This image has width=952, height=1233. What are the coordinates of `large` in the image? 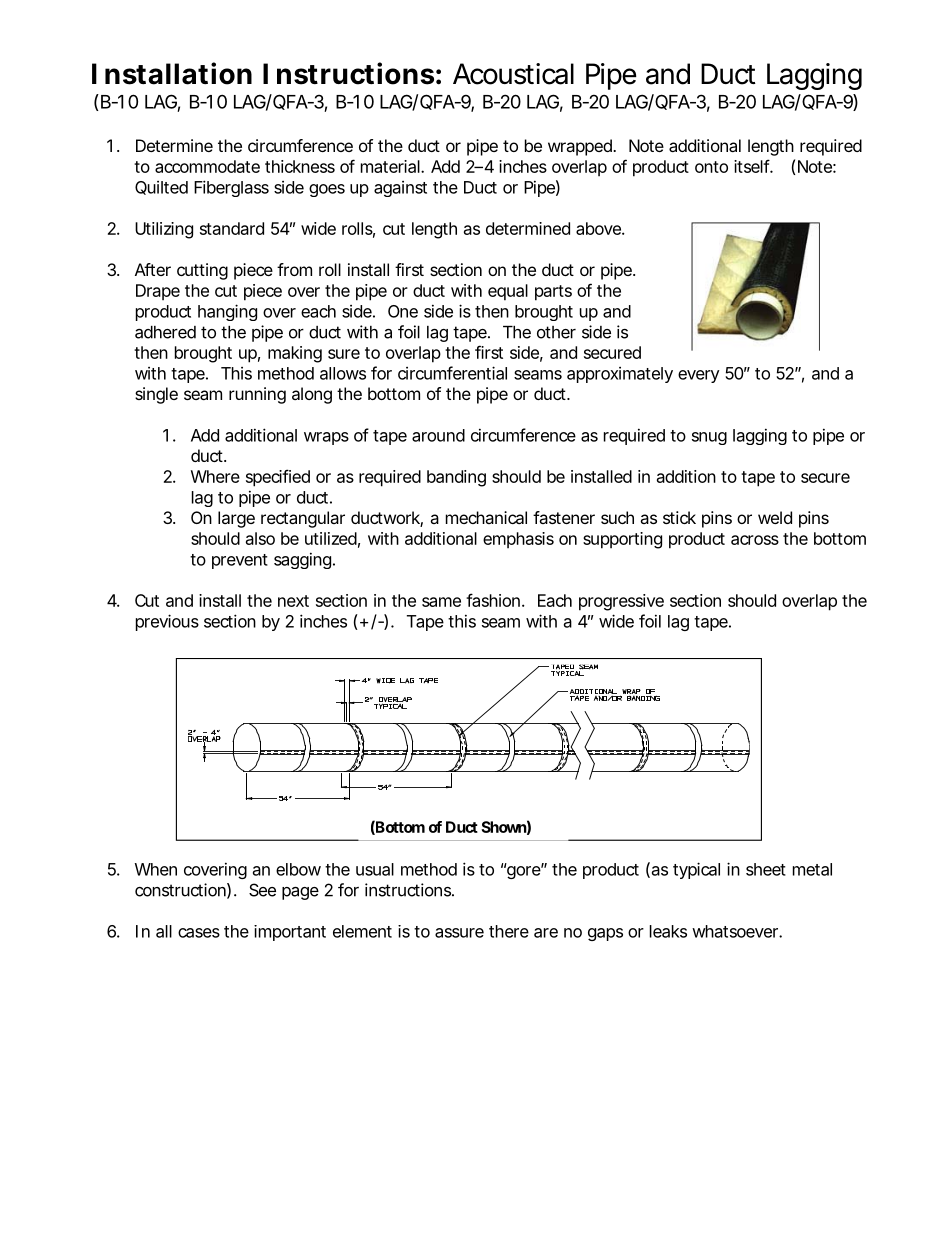 It's located at (236, 519).
